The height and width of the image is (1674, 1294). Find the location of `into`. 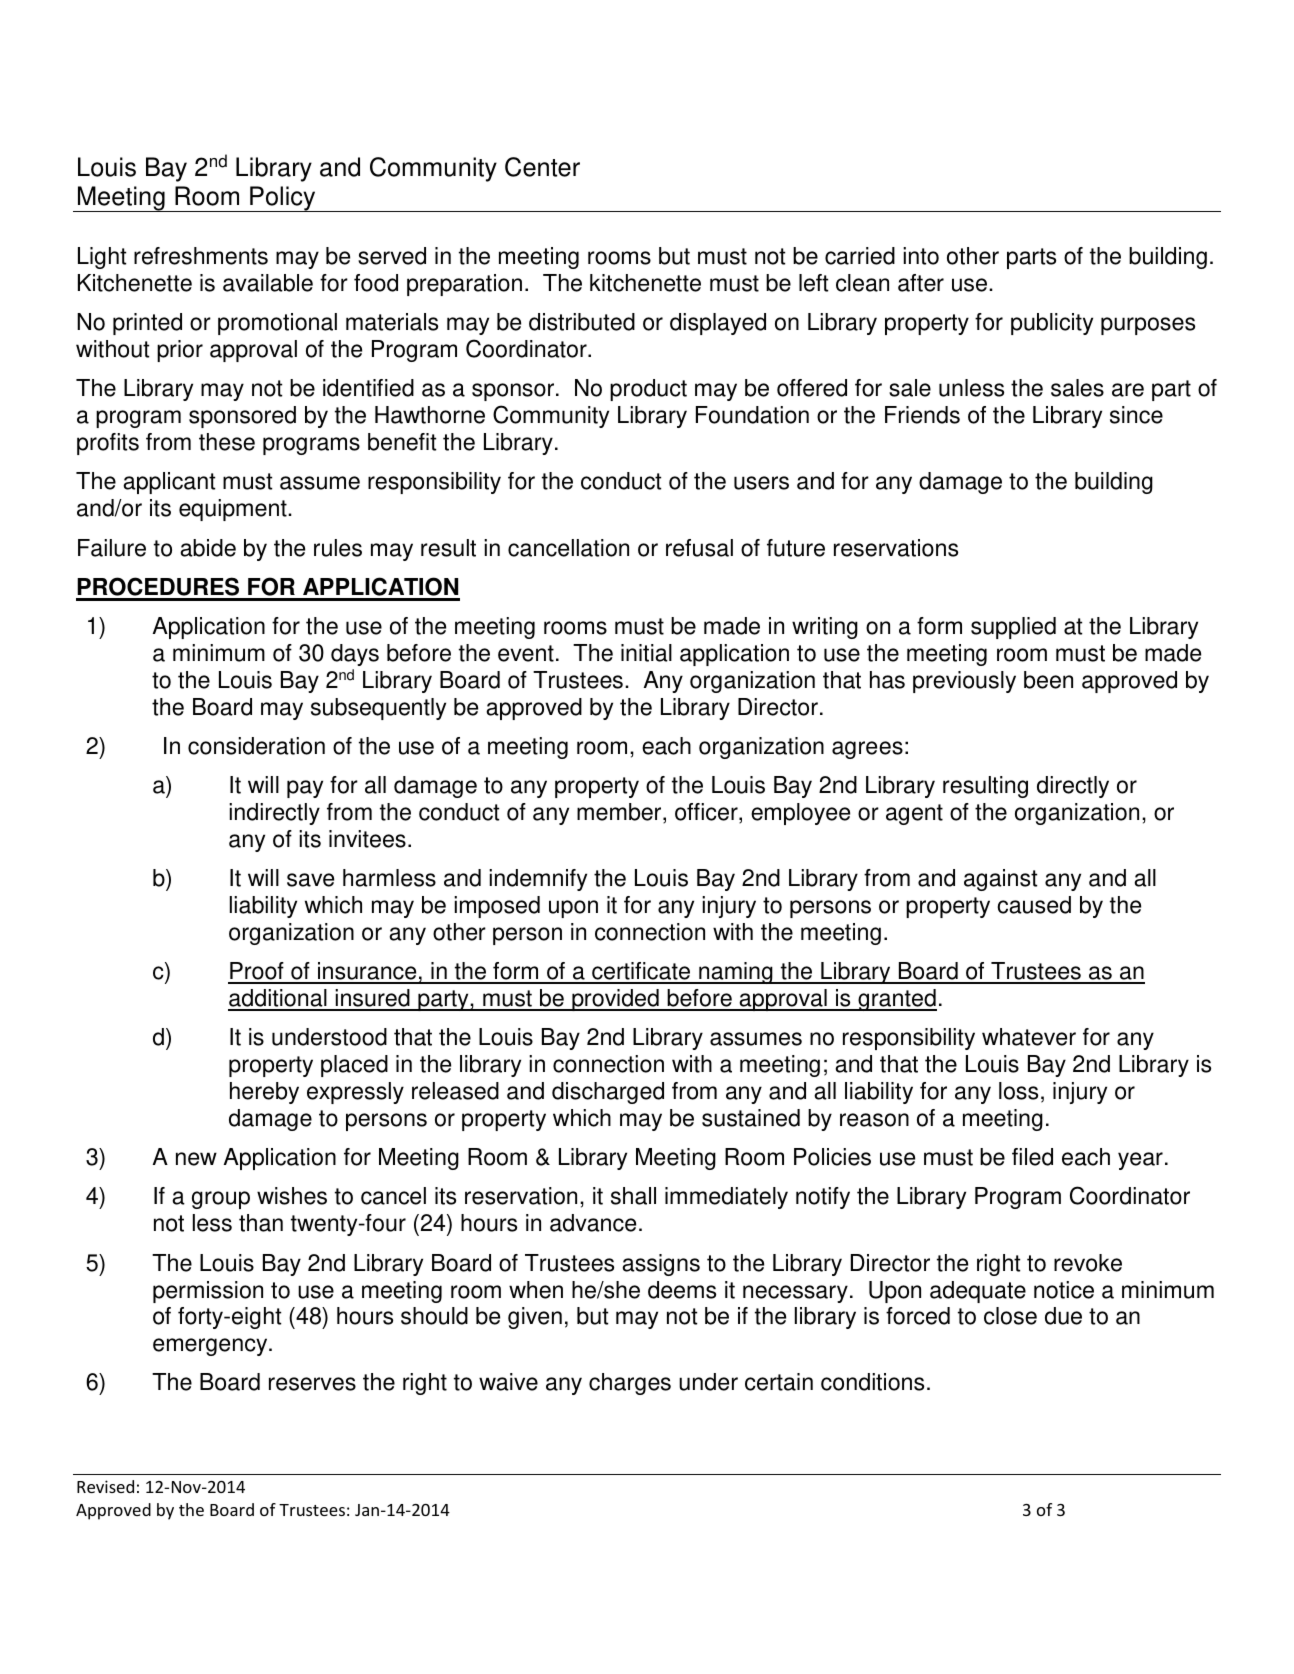

into is located at coordinates (921, 256).
